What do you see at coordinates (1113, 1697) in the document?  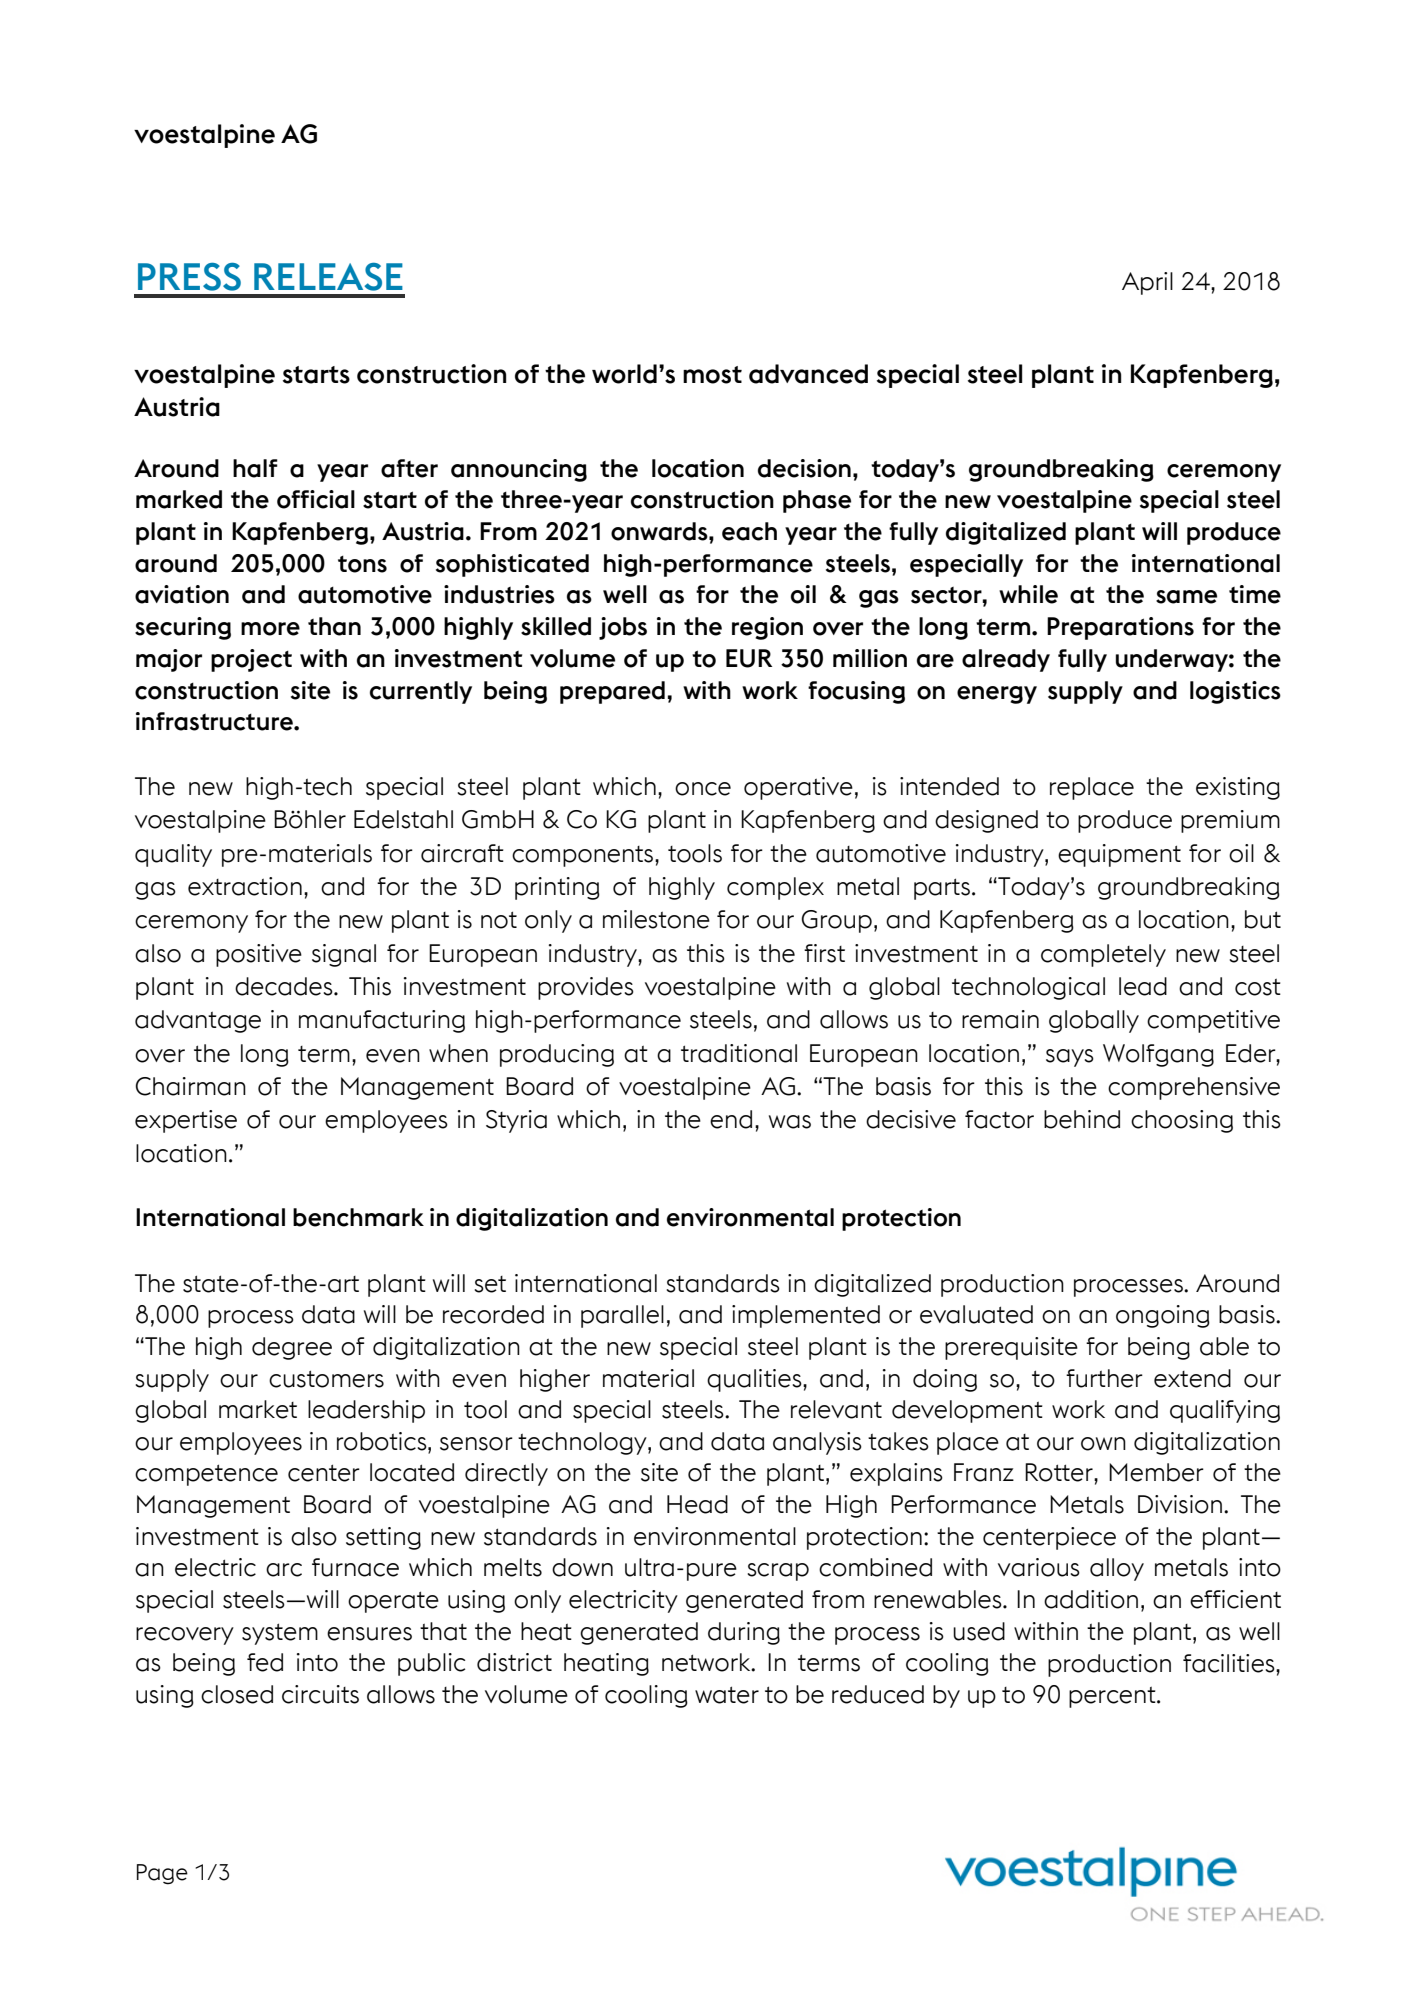 I see `percent` at bounding box center [1113, 1697].
